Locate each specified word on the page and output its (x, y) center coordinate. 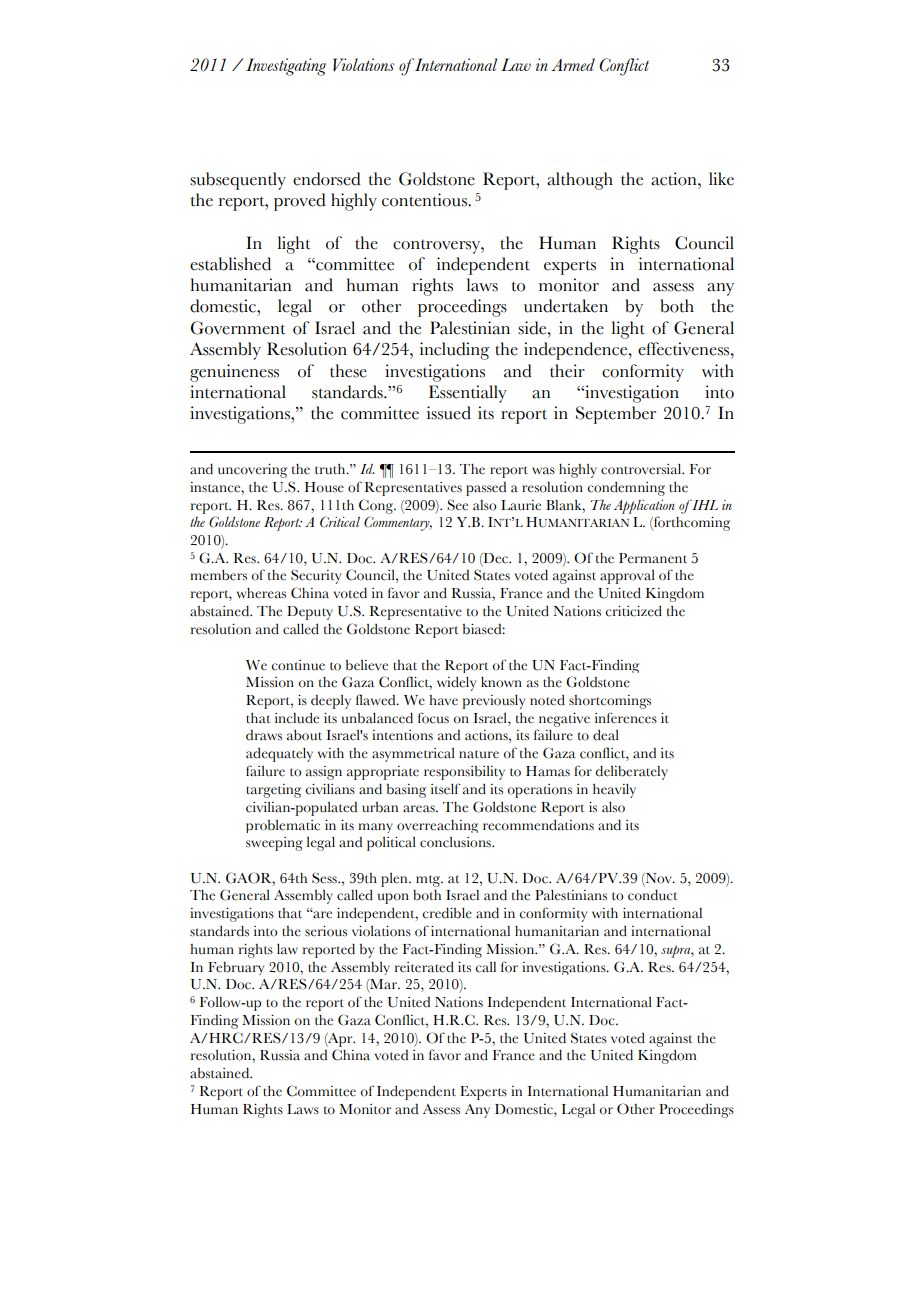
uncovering (252, 471)
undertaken (566, 306)
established (230, 264)
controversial (642, 469)
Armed (573, 64)
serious (326, 931)
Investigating (286, 67)
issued (449, 413)
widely (456, 684)
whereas (261, 593)
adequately (279, 755)
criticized (633, 611)
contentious (425, 200)
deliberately (631, 772)
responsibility (464, 773)
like (721, 179)
